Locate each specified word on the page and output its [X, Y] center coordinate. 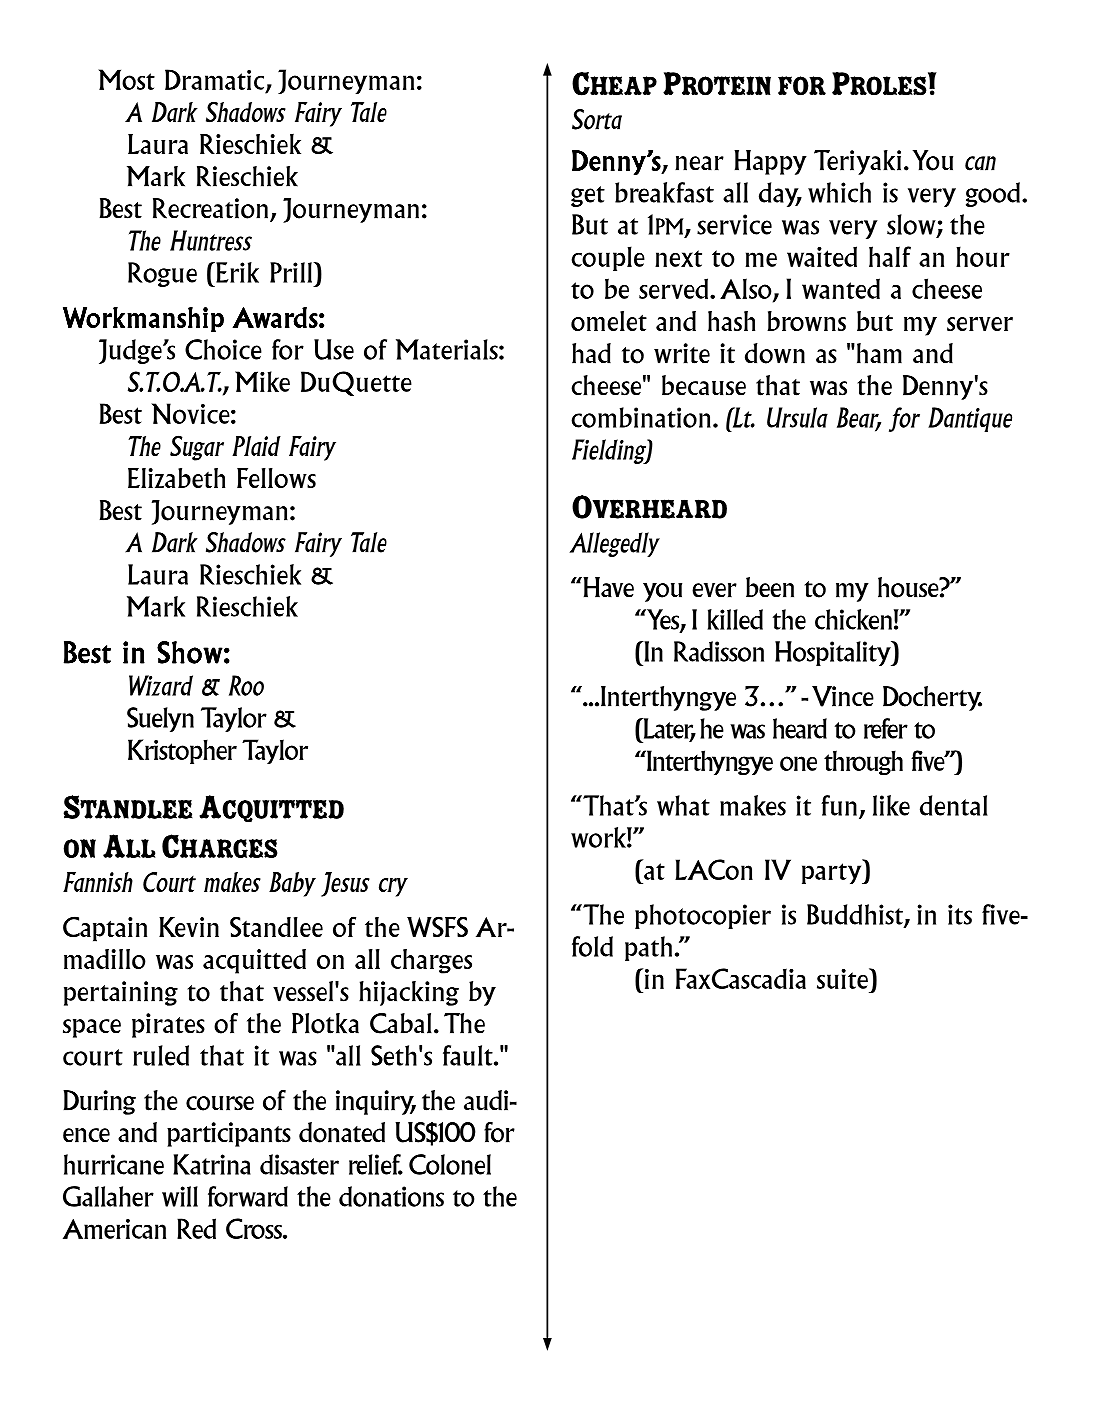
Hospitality [834, 653]
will [180, 1196]
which [839, 192]
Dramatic [216, 80]
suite [843, 978]
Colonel [450, 1164]
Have [607, 587]
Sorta [597, 119]
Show [190, 652]
